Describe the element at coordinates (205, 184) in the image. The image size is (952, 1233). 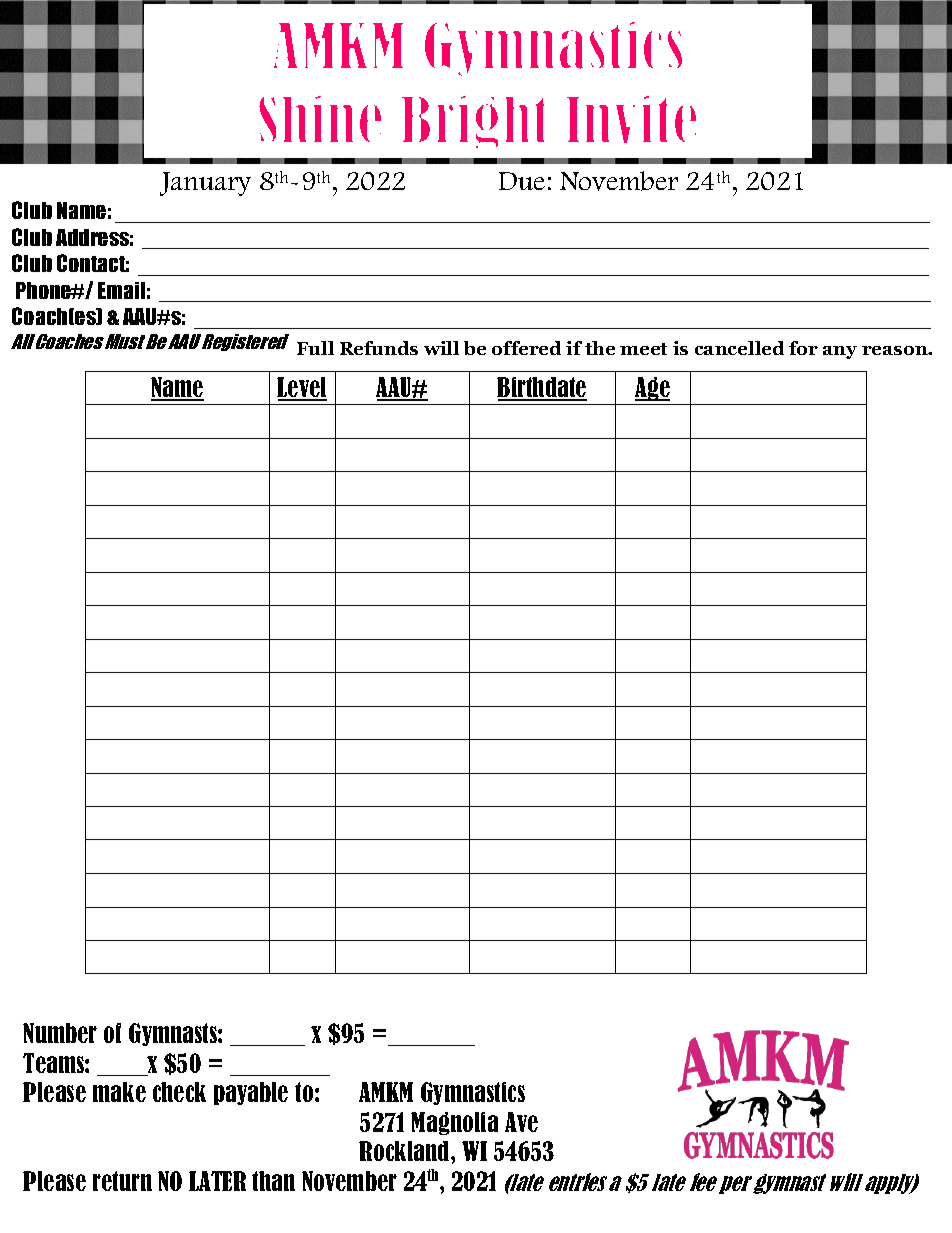
I see `January` at that location.
